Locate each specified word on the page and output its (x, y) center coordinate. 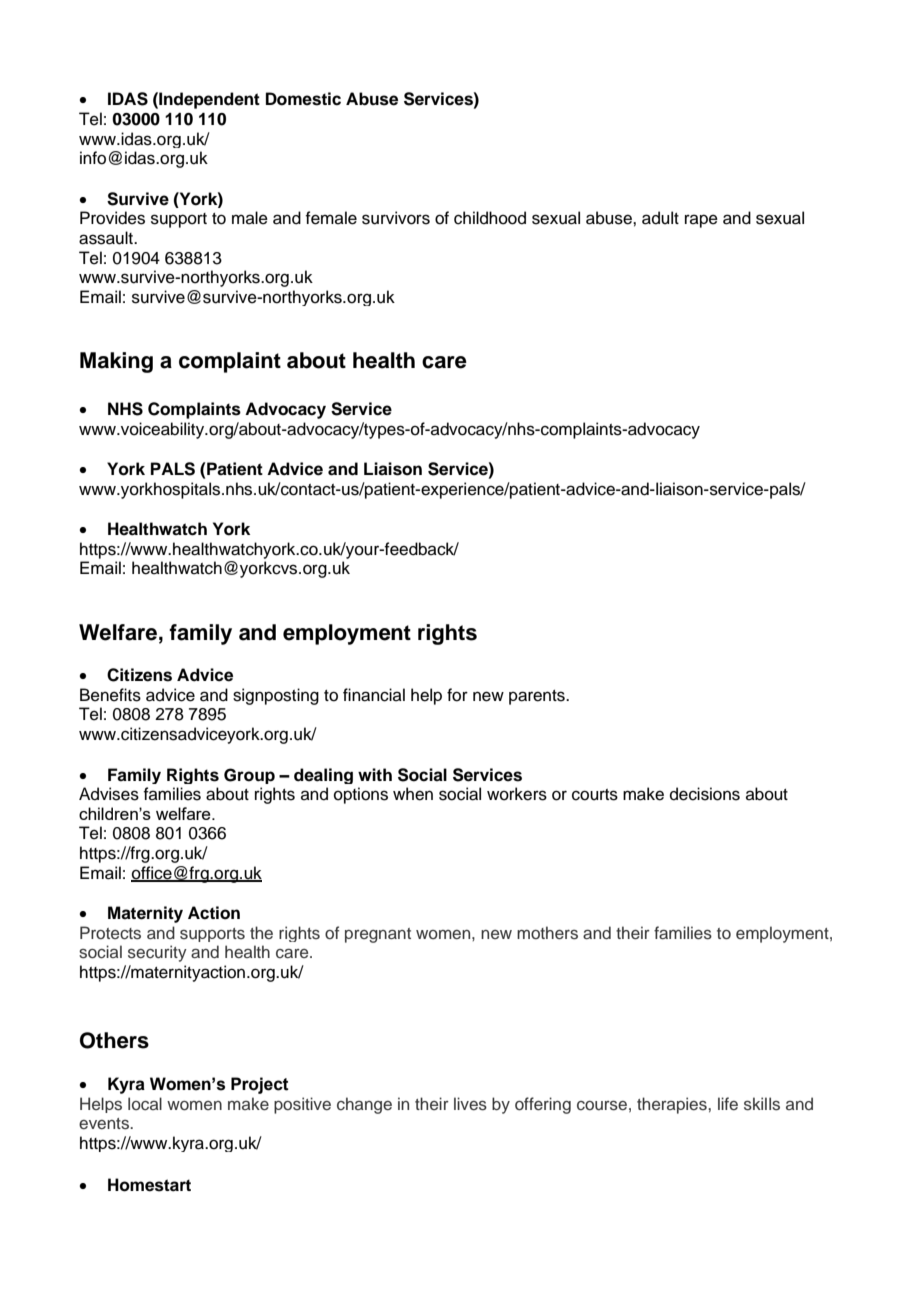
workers (517, 794)
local (145, 1104)
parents (538, 697)
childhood (490, 218)
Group (249, 776)
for (457, 695)
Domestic (303, 99)
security (157, 953)
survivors (396, 218)
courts (595, 795)
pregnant (378, 935)
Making (116, 362)
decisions (705, 794)
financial (374, 695)
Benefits (110, 695)
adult (660, 218)
